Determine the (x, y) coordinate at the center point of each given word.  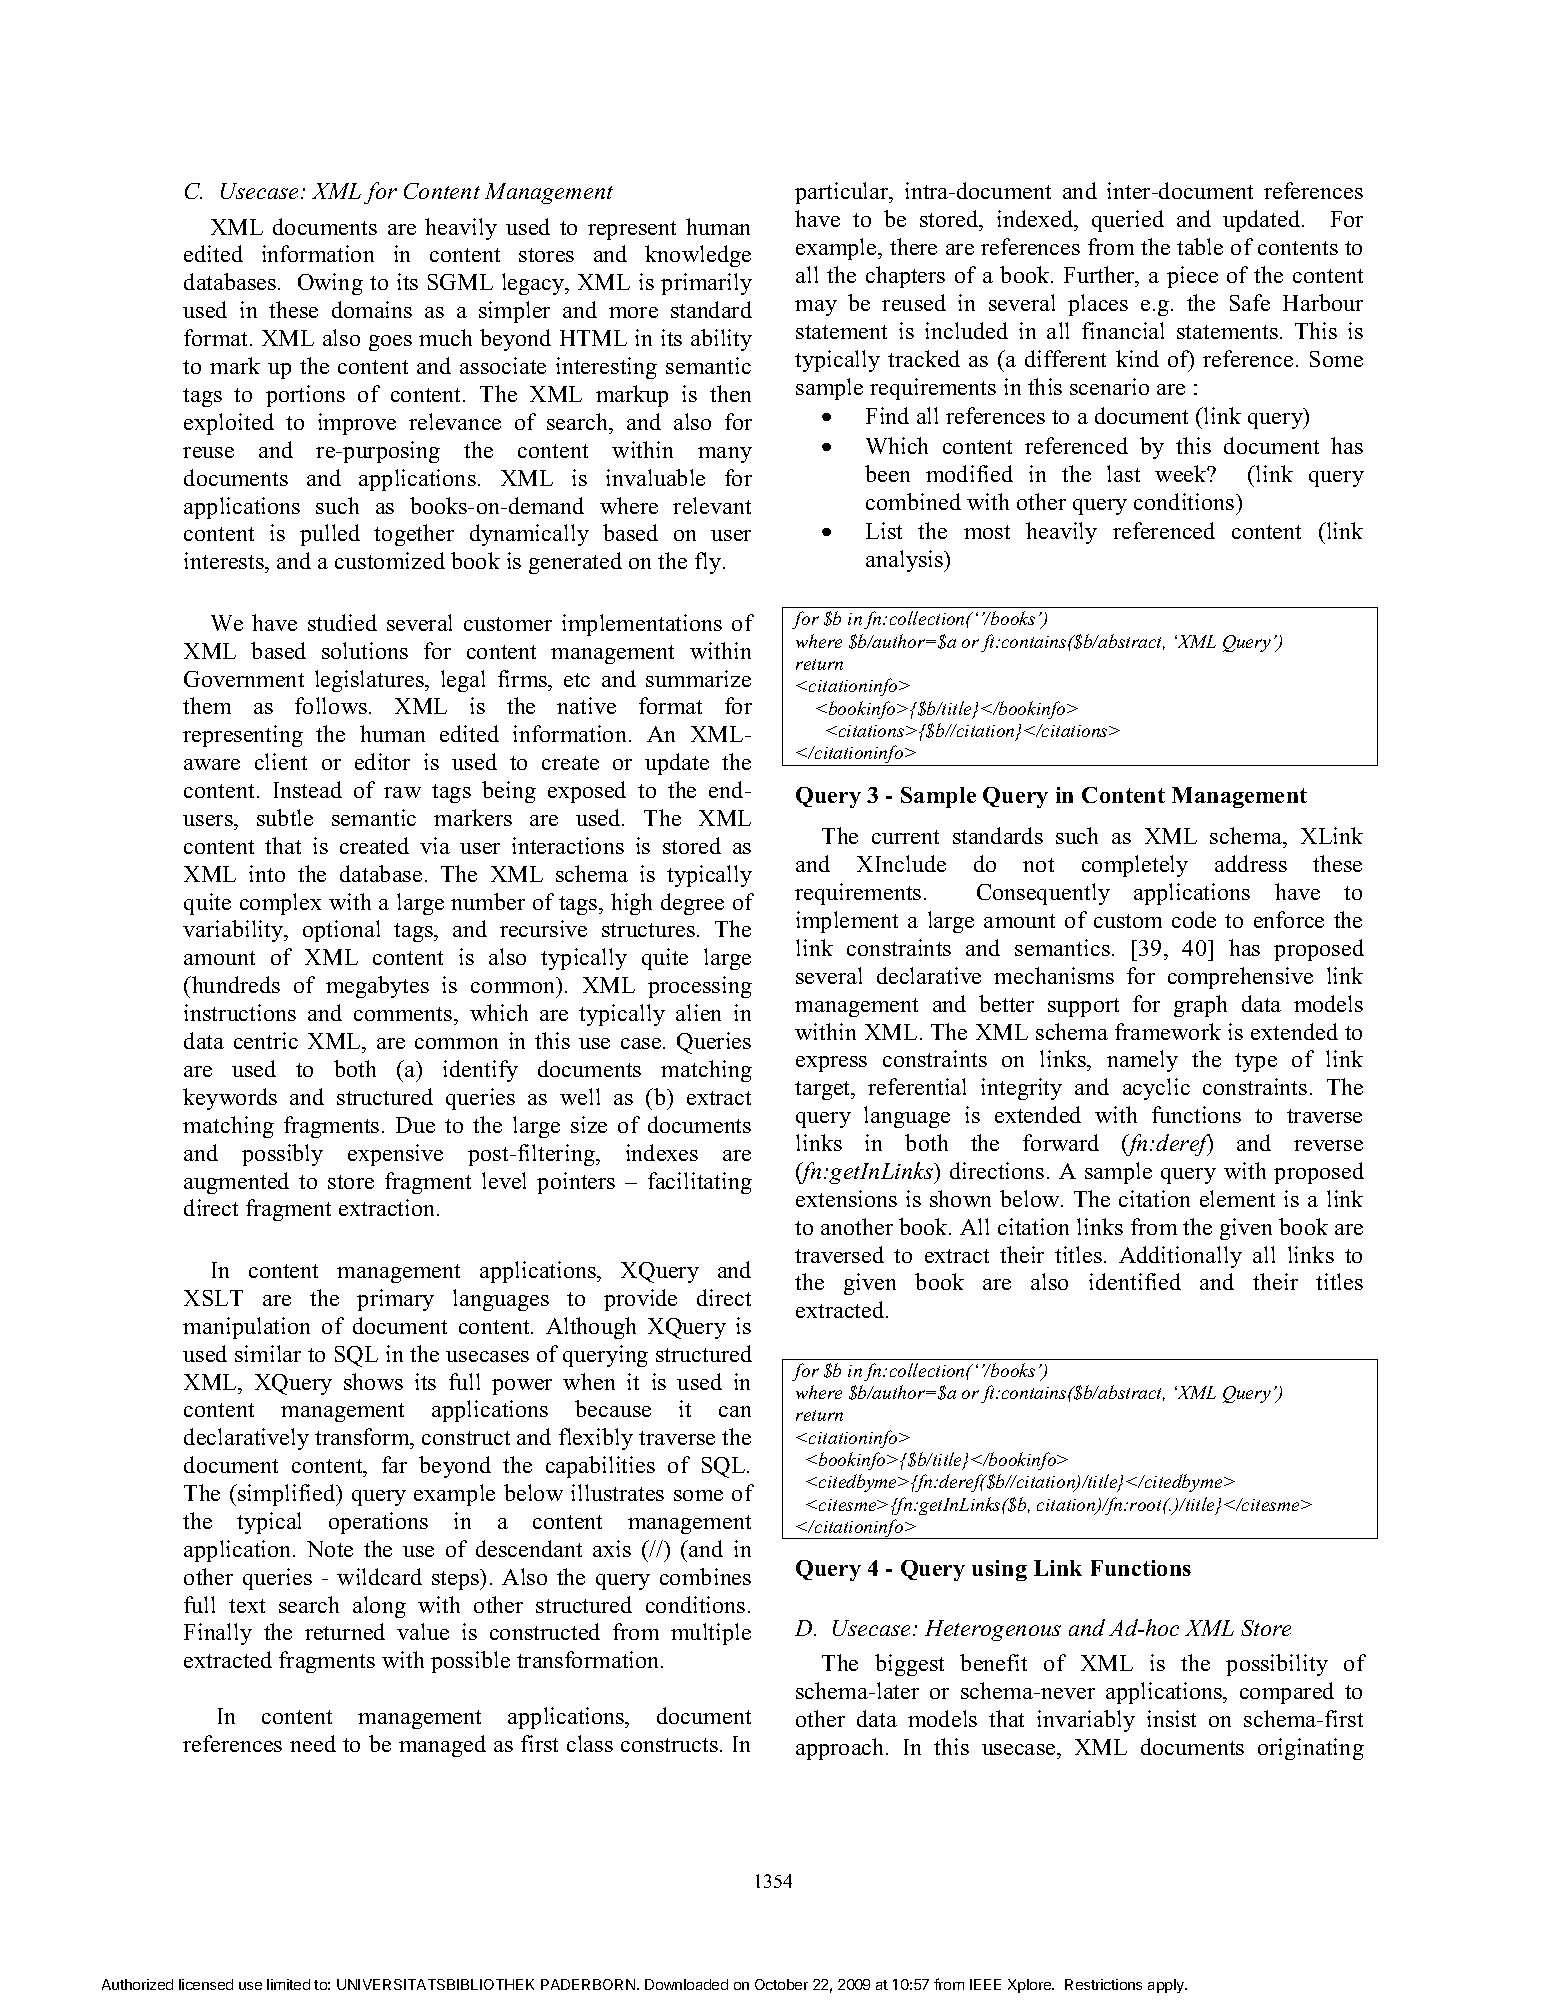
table (1200, 246)
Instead (308, 789)
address (1251, 863)
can (735, 1411)
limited (288, 1984)
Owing (330, 284)
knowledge (698, 256)
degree (692, 904)
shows (373, 1381)
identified (1135, 1281)
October (781, 1984)
